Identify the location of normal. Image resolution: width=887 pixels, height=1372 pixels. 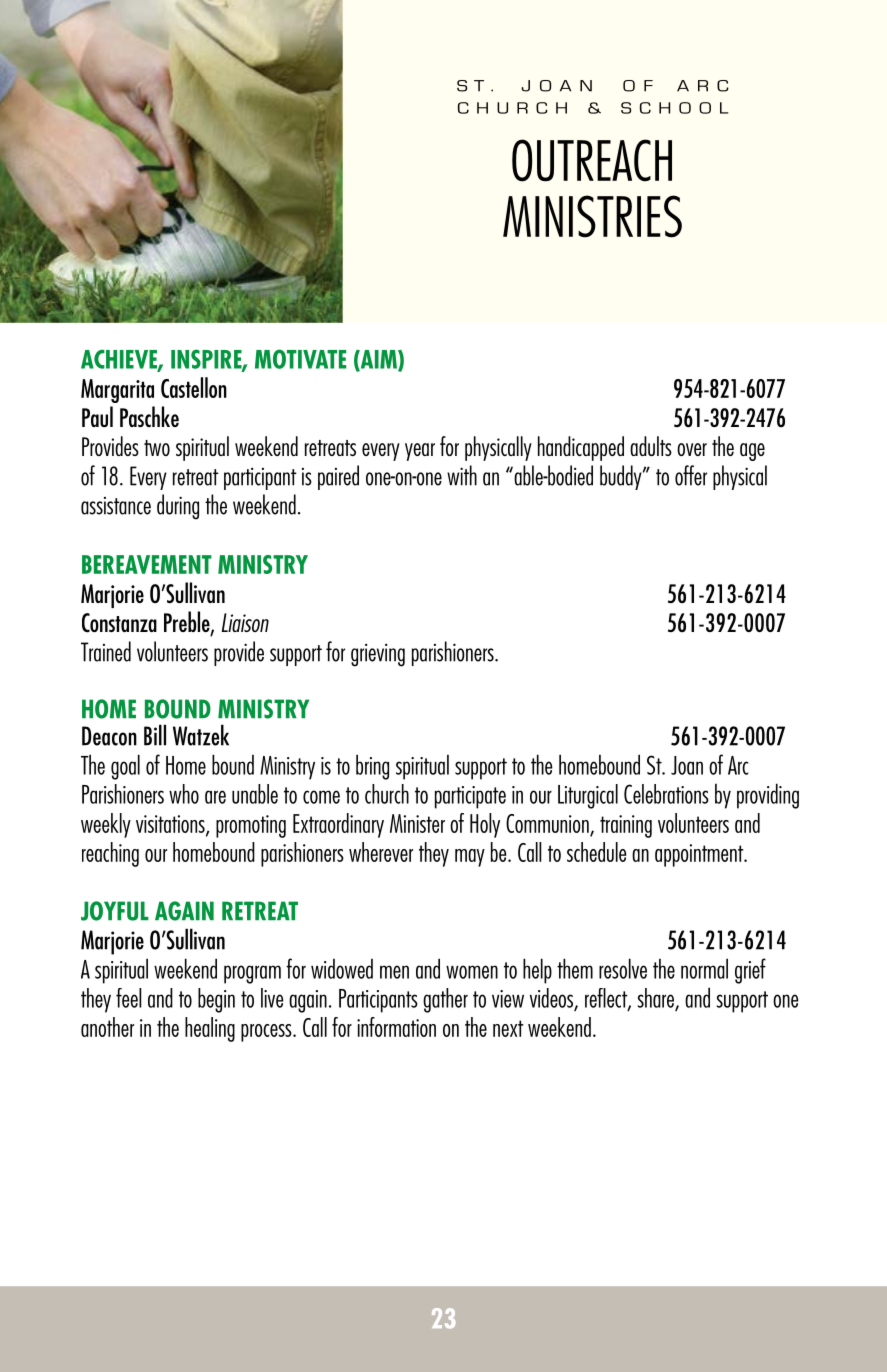
(704, 968).
